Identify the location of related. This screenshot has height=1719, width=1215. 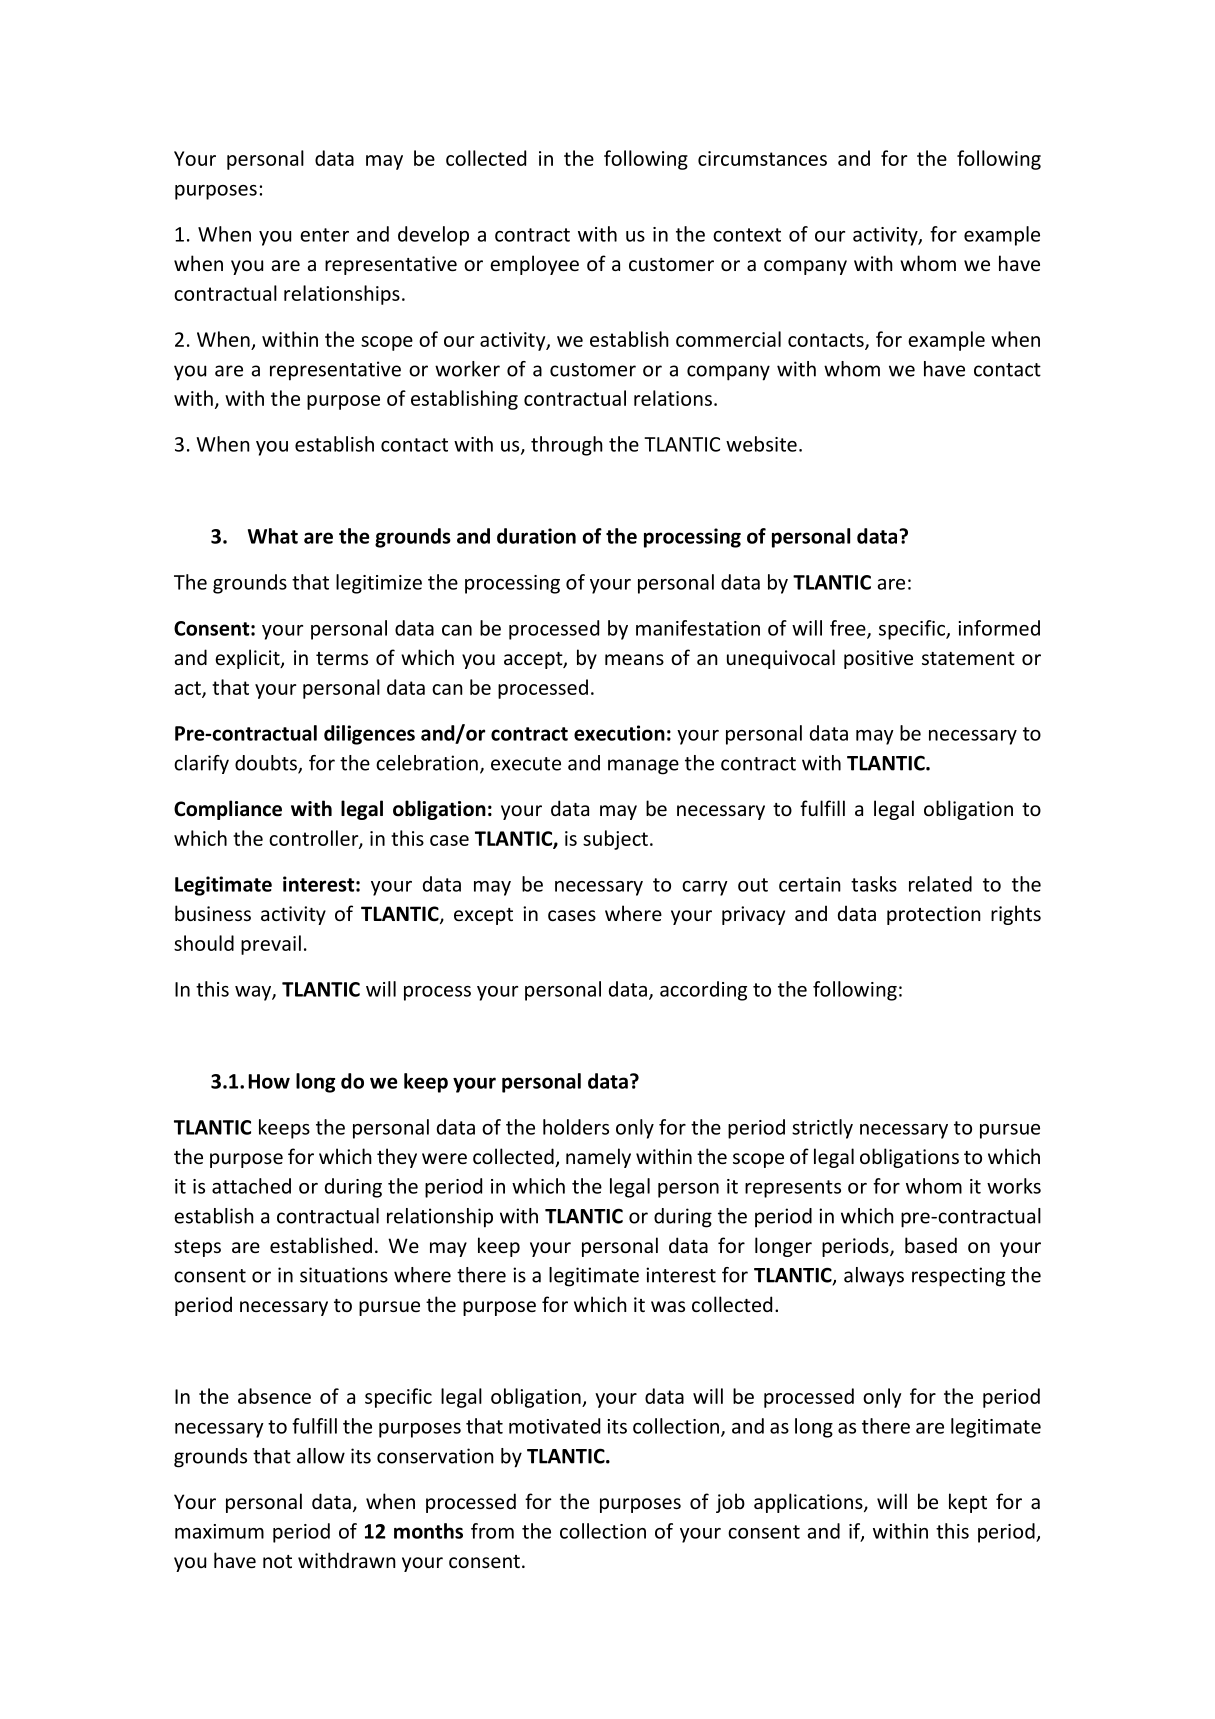
(940, 884).
